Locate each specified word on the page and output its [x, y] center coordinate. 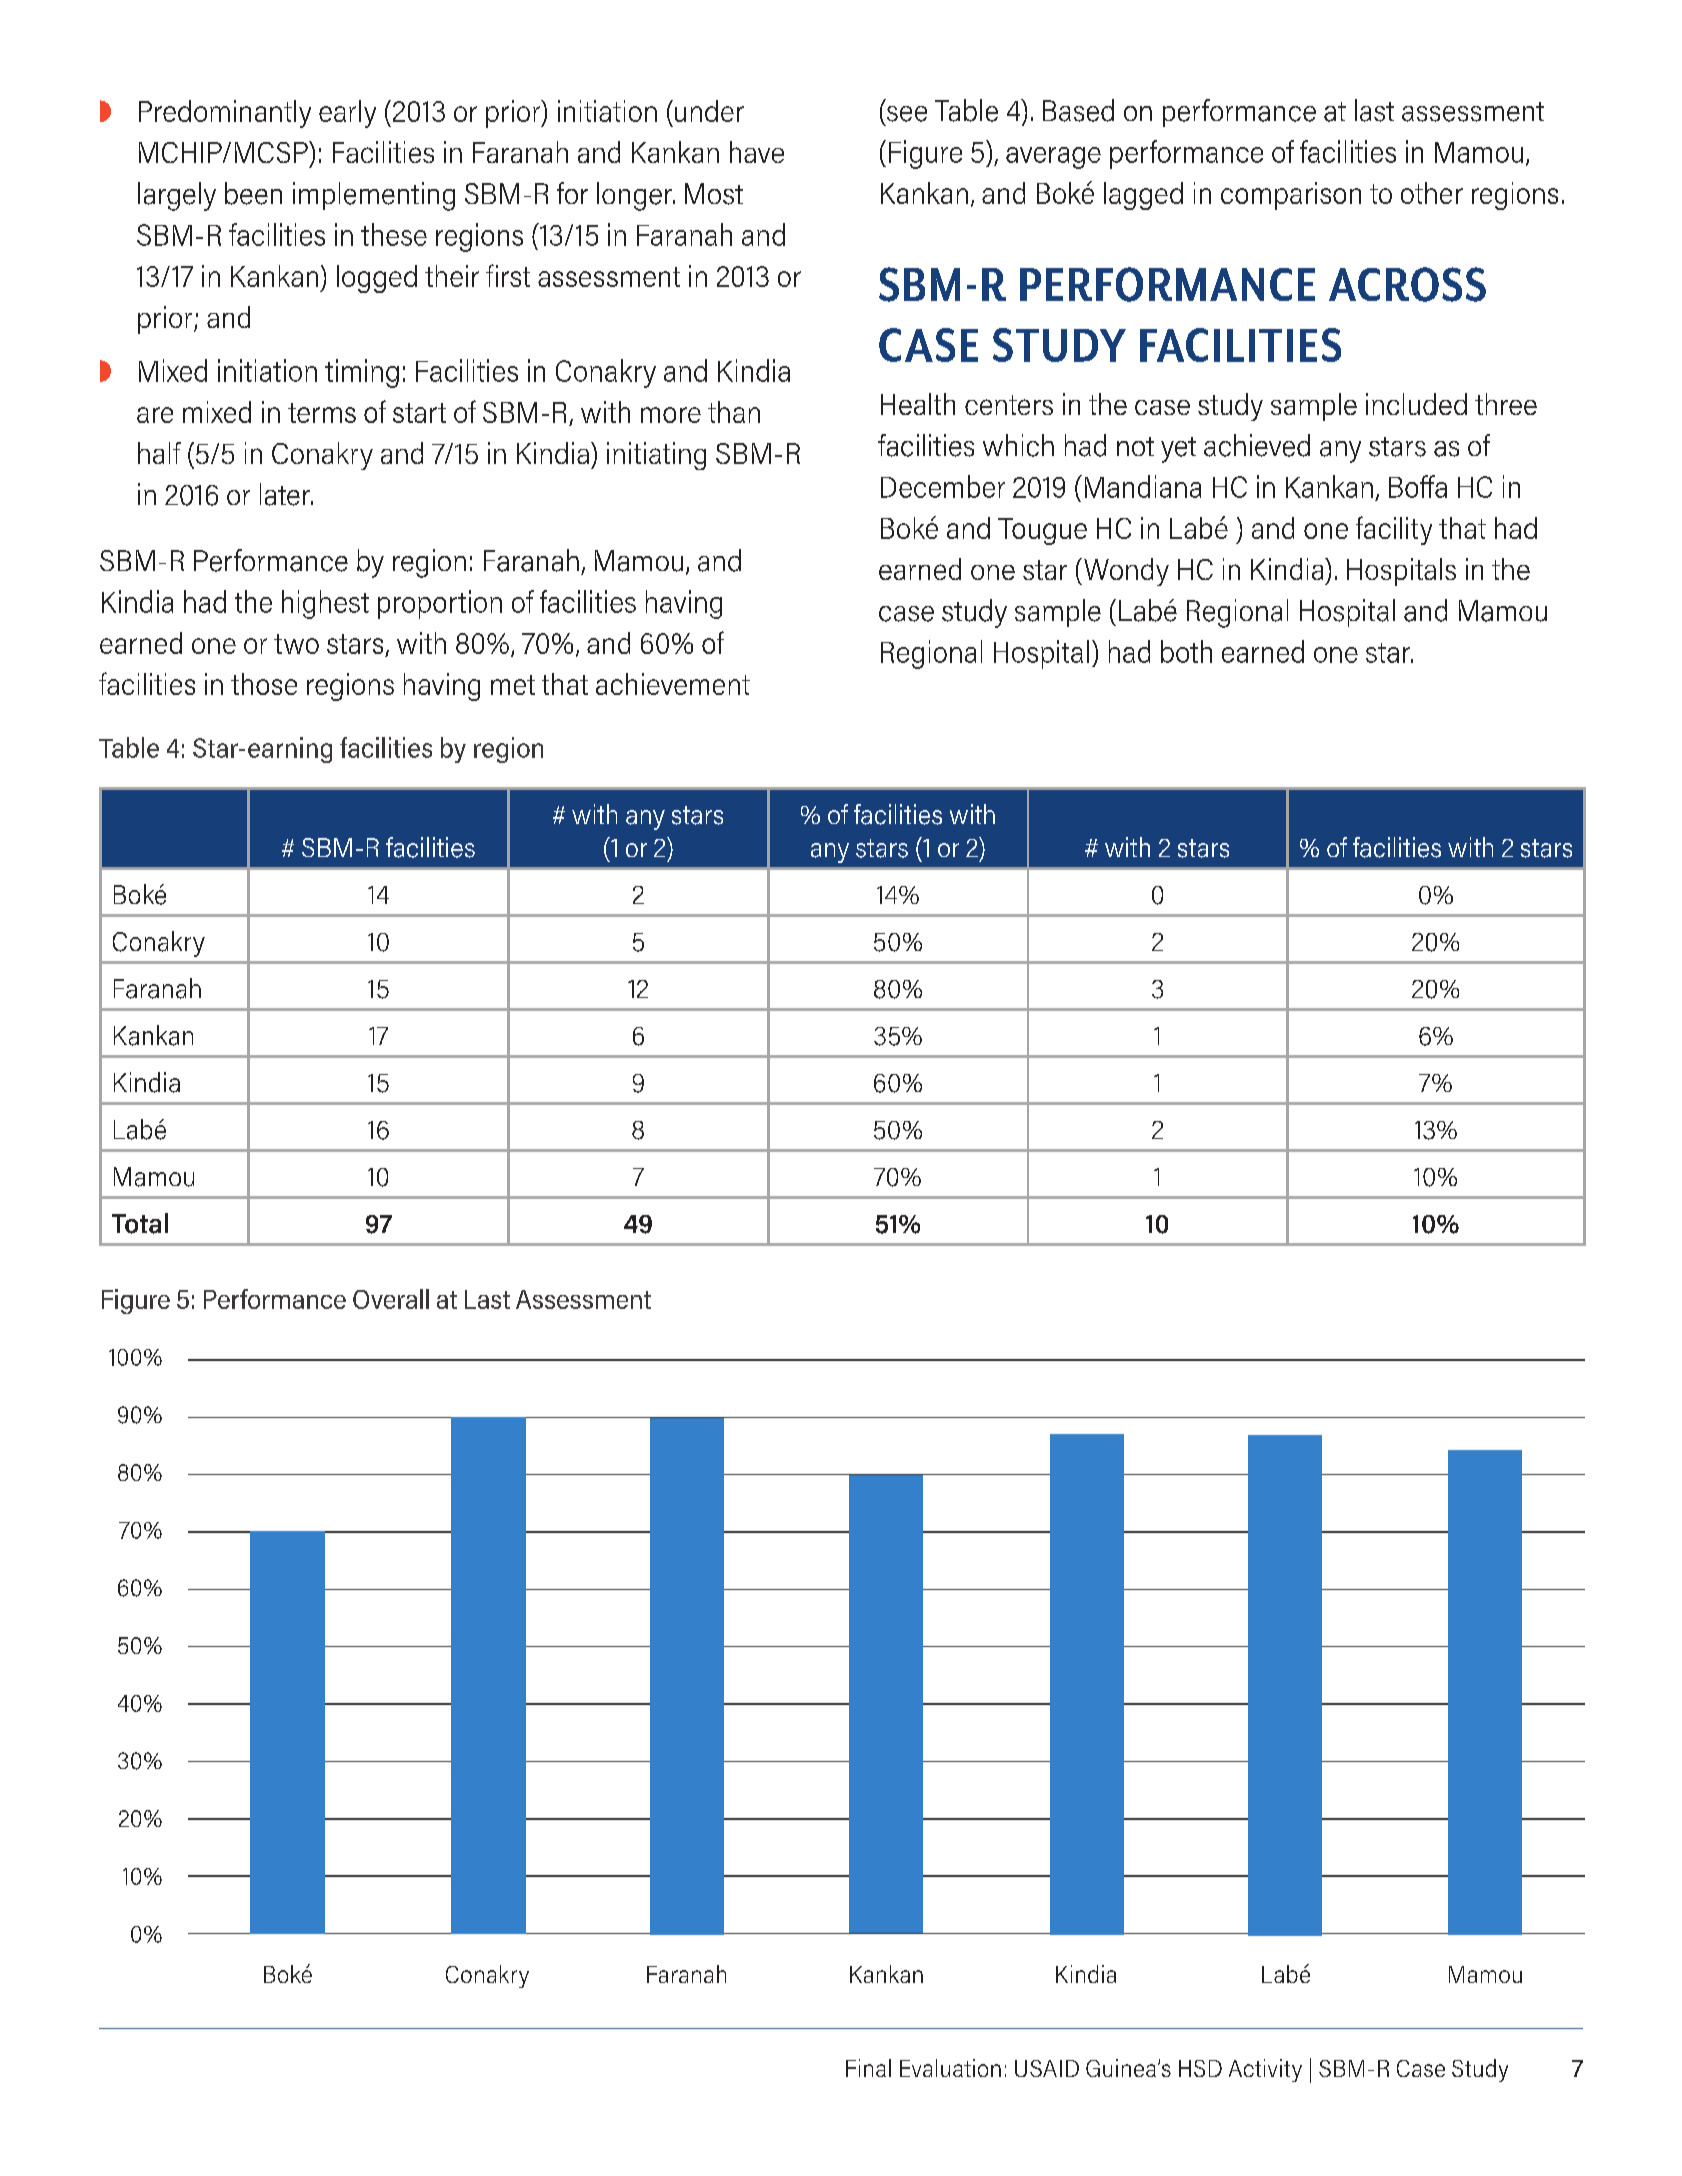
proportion [440, 604]
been [253, 193]
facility [1394, 530]
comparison [1291, 196]
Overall [391, 1299]
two [296, 644]
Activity [1265, 2070]
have [757, 152]
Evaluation [950, 2068]
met [513, 685]
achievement [673, 684]
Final [868, 2068]
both [1186, 651]
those [264, 684]
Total [140, 1223]
